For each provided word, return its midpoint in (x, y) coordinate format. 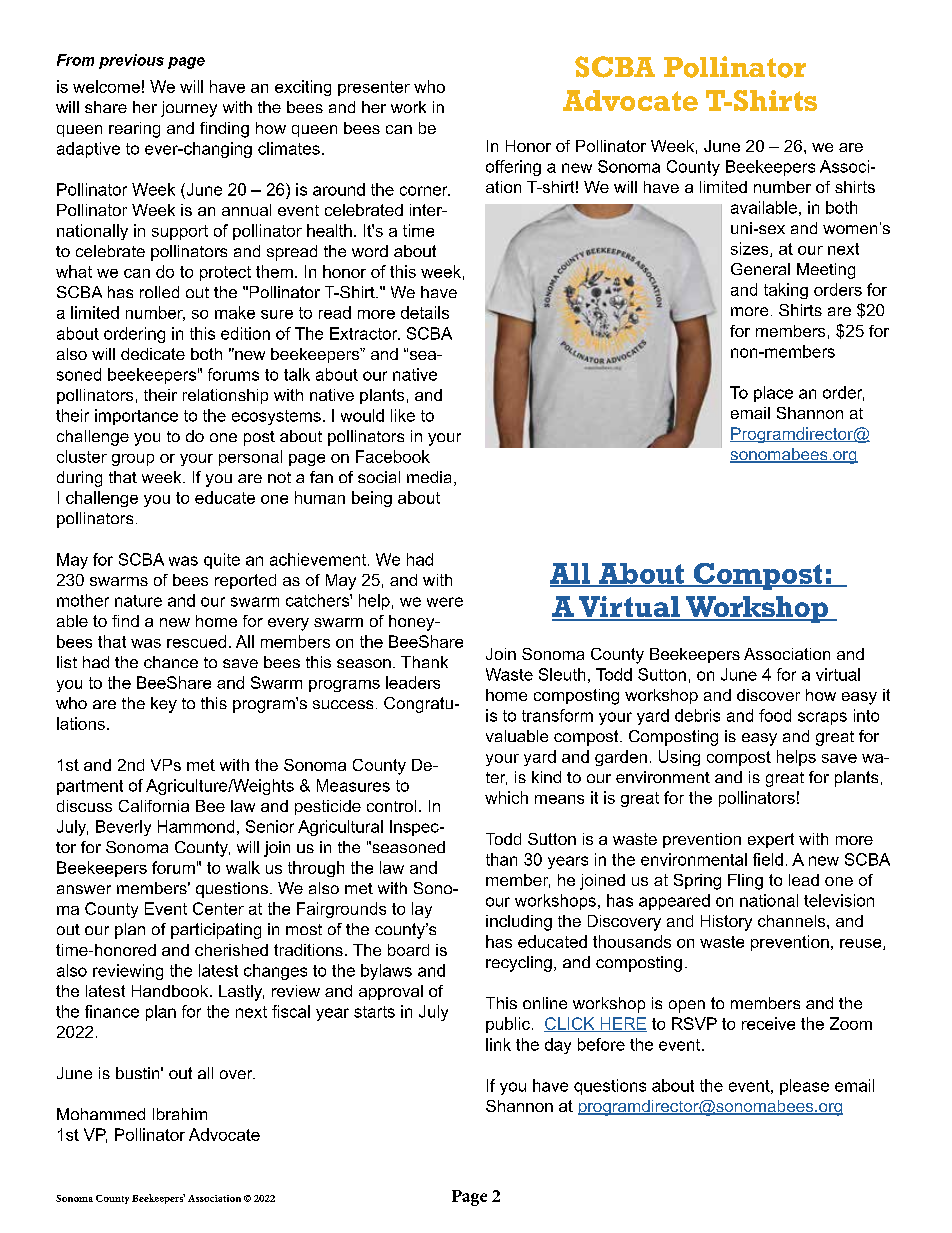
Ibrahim (180, 1114)
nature (138, 601)
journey (189, 109)
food (775, 715)
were (445, 602)
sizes (751, 249)
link (498, 1044)
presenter (374, 88)
